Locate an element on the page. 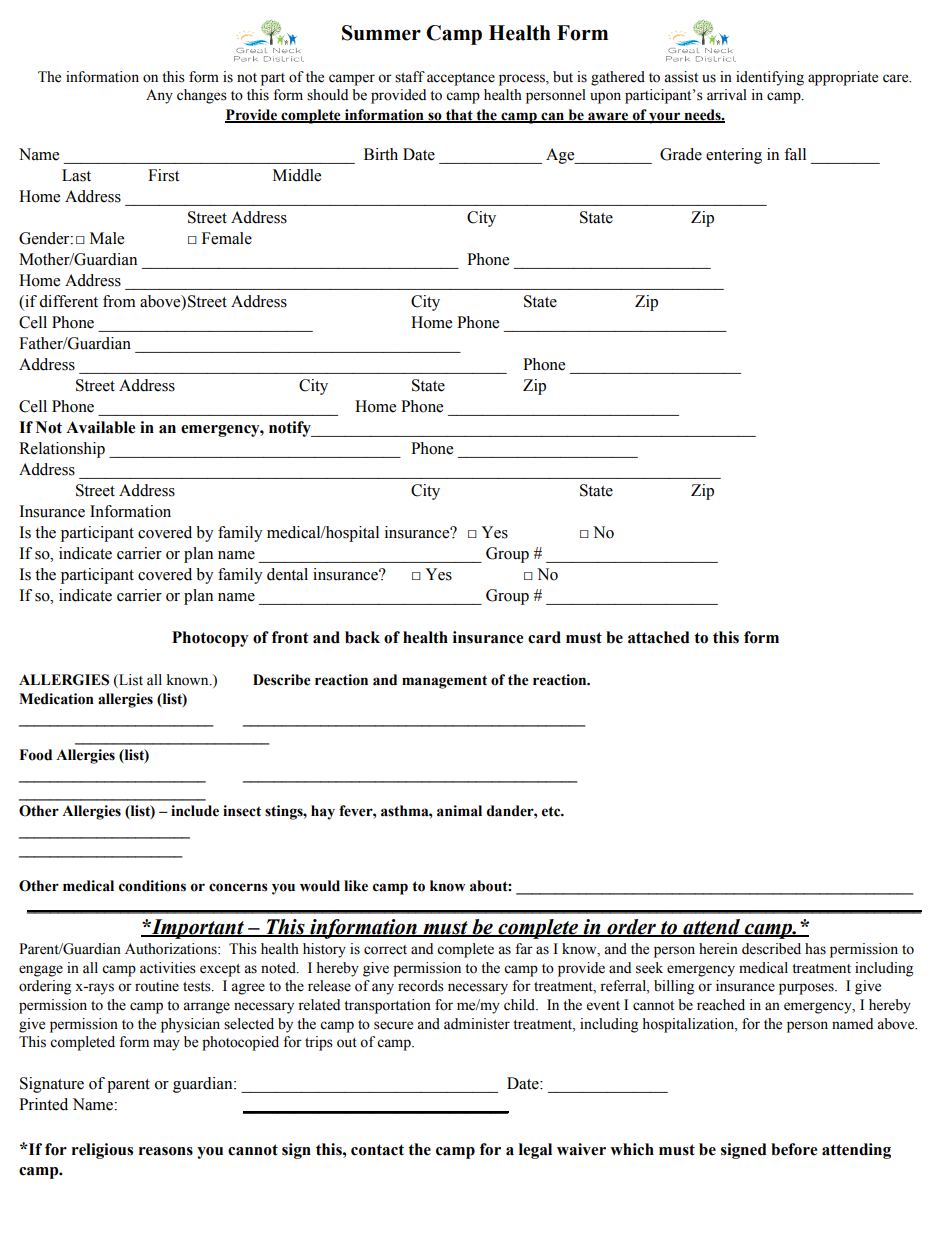 The width and height of the page is (952, 1233). card is located at coordinates (544, 637).
